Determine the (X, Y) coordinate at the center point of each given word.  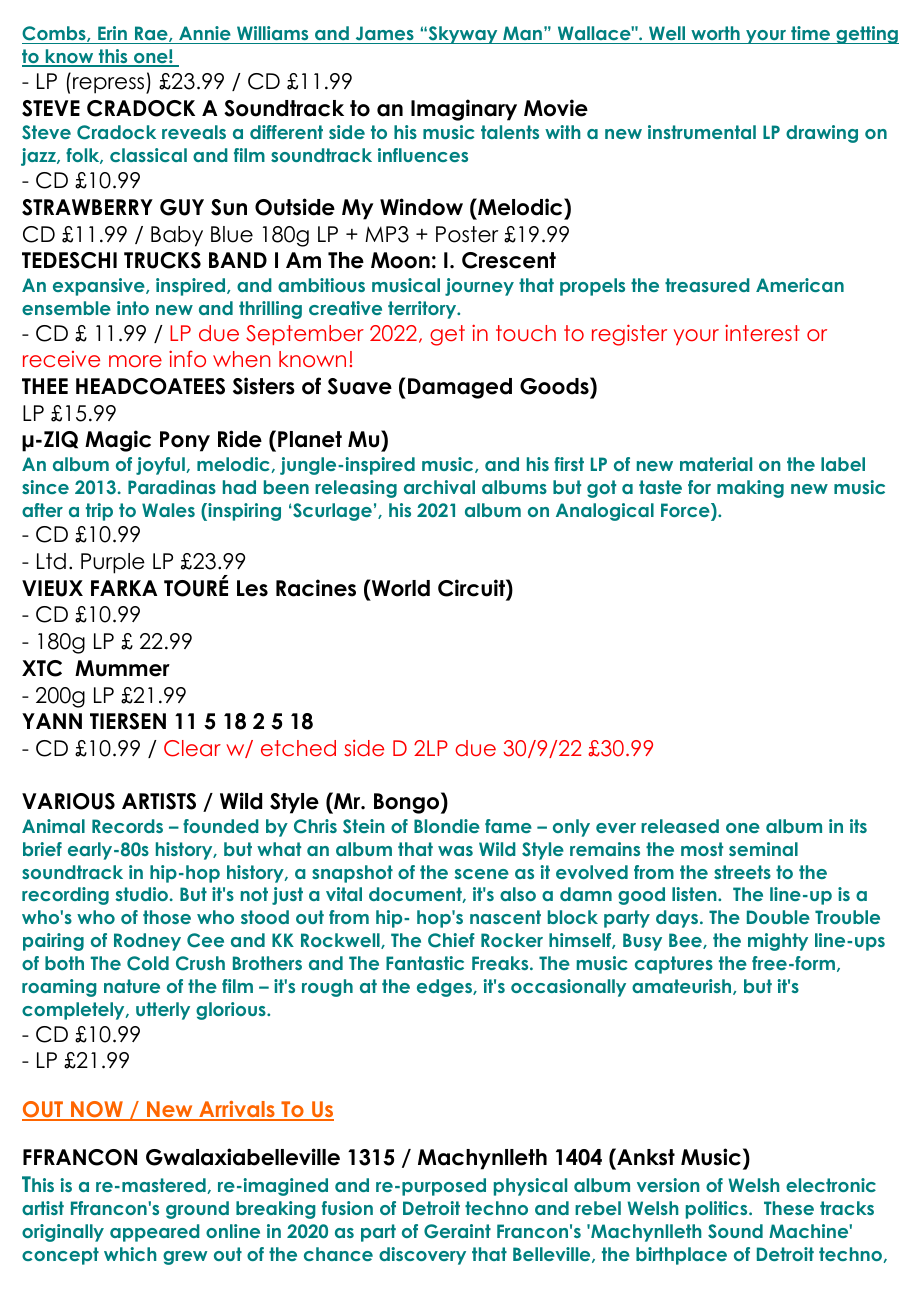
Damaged (460, 388)
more (135, 361)
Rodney (147, 942)
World (400, 588)
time (810, 35)
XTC (42, 668)
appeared (155, 1233)
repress (110, 85)
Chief (451, 940)
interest (762, 332)
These (789, 1208)
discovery (422, 1256)
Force (686, 510)
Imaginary (464, 110)
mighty (778, 942)
